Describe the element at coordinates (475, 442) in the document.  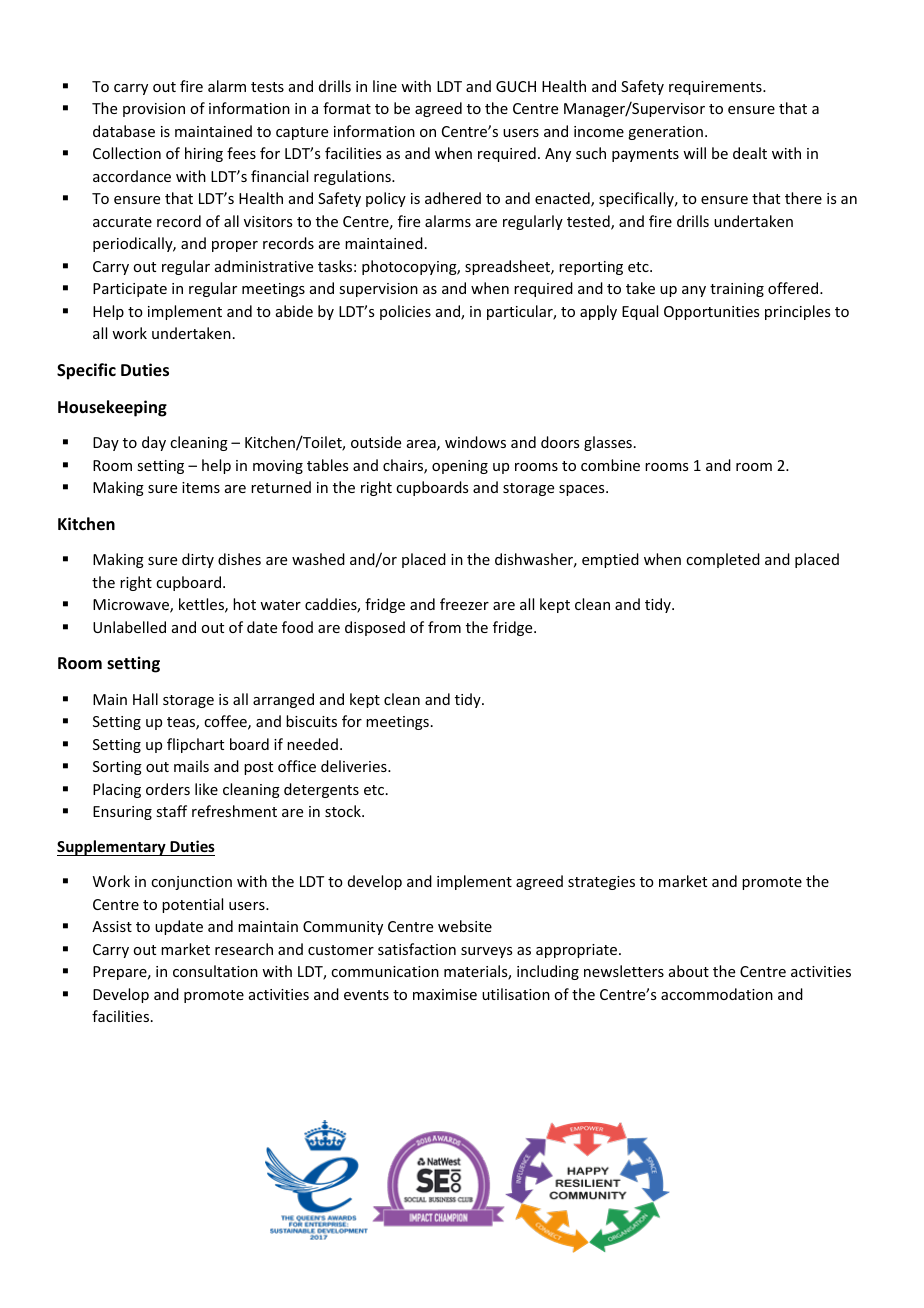
I see `windows` at that location.
